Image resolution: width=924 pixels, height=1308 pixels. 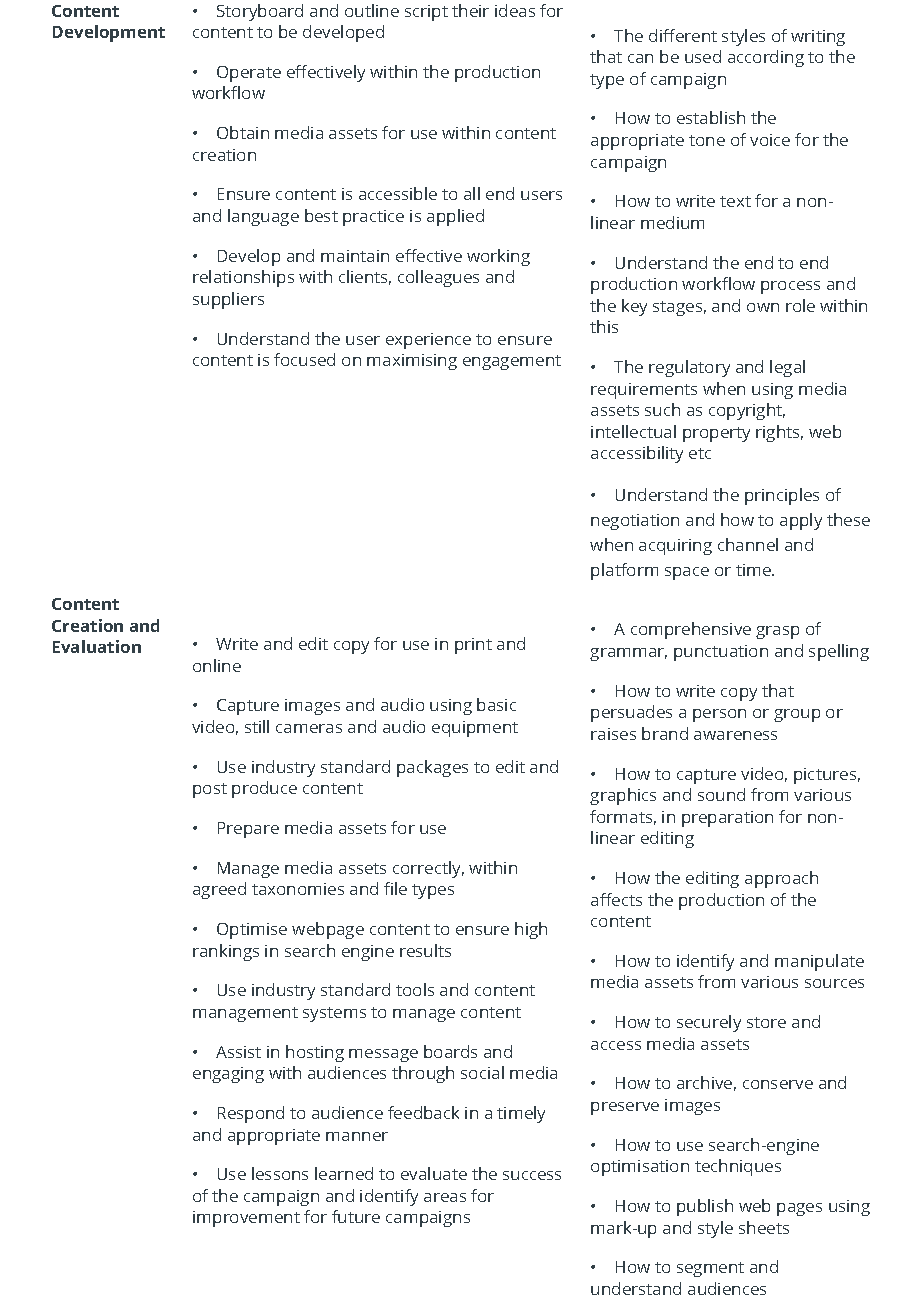 I want to click on grasp, so click(x=777, y=632).
